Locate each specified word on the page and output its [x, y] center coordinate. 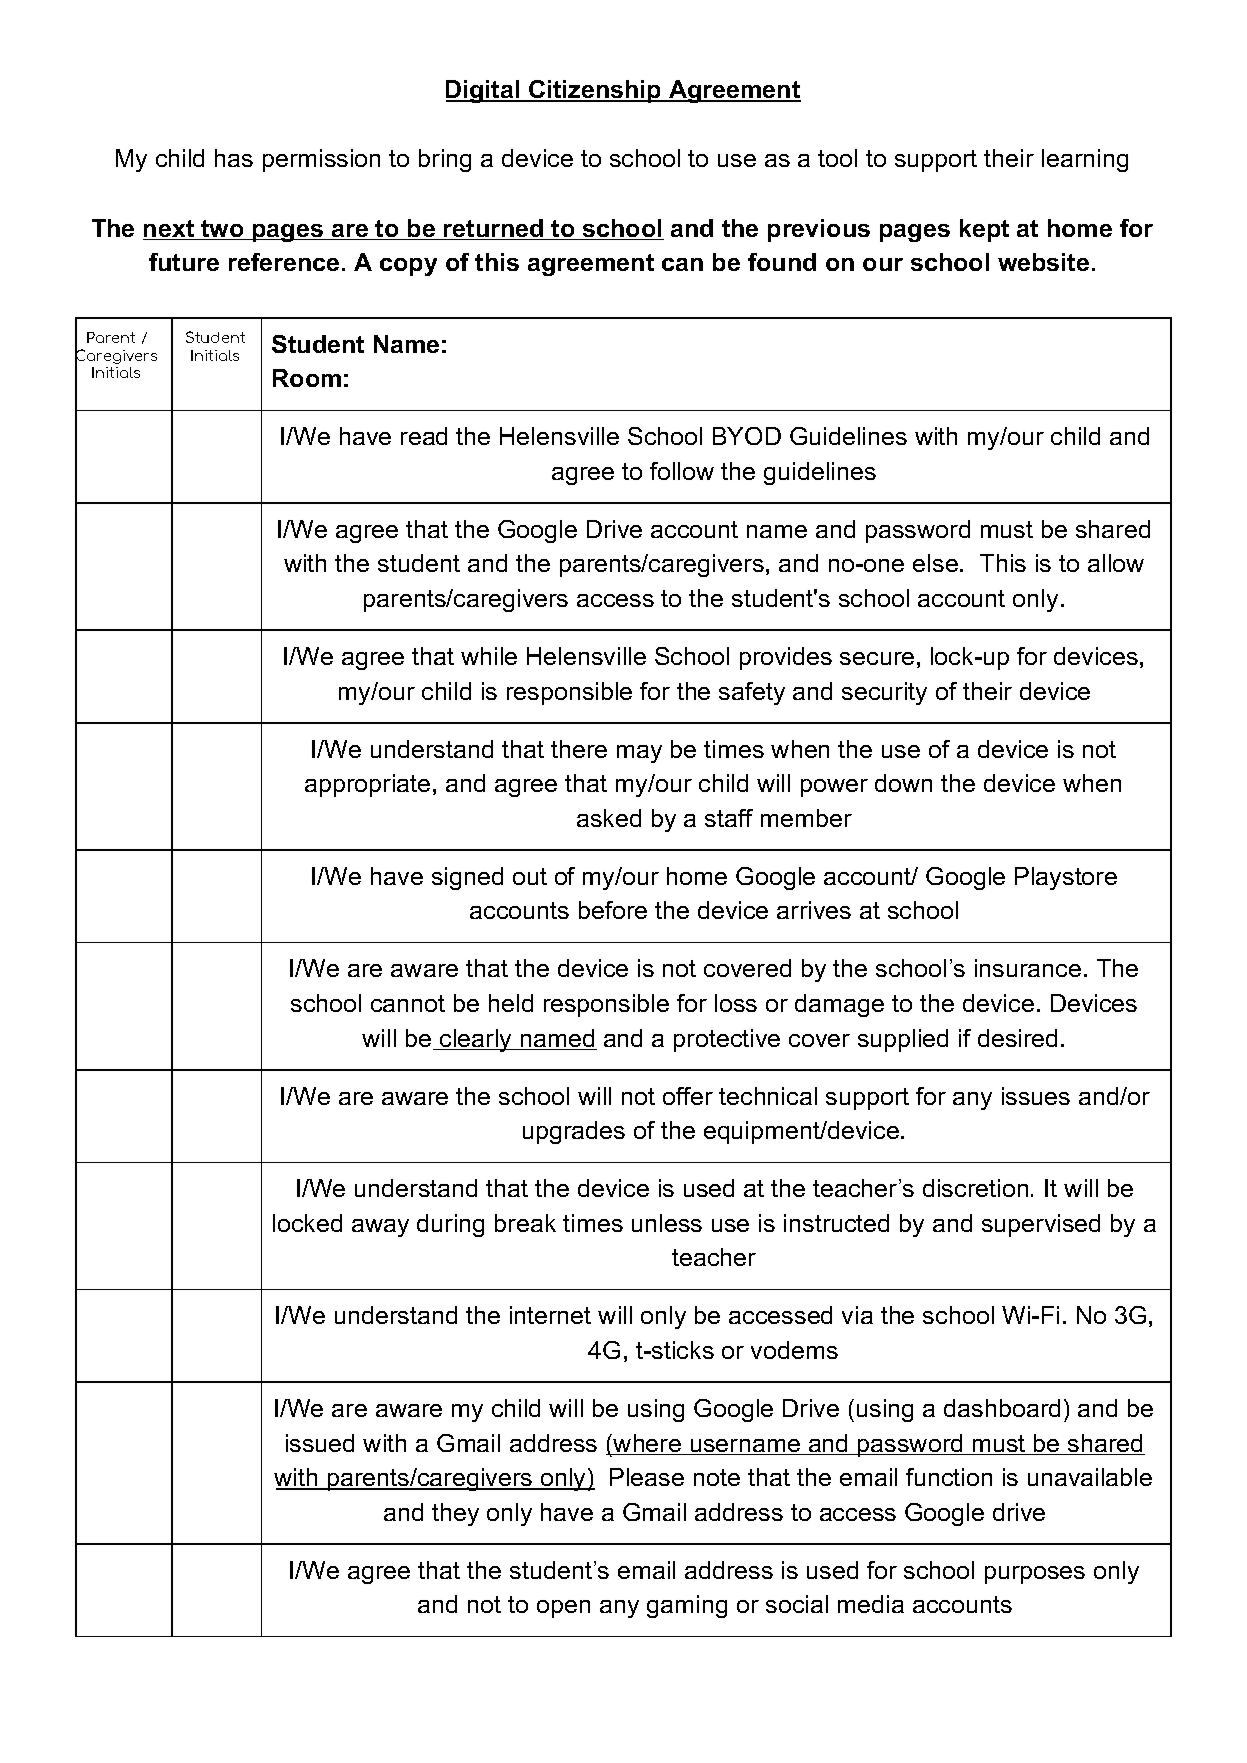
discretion [975, 1188]
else [935, 563]
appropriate [367, 785]
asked [609, 818]
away [380, 1228]
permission [321, 160]
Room [307, 378]
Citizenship [595, 91]
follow [682, 471]
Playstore [1066, 878]
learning [1085, 160]
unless [667, 1223]
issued [320, 1443]
